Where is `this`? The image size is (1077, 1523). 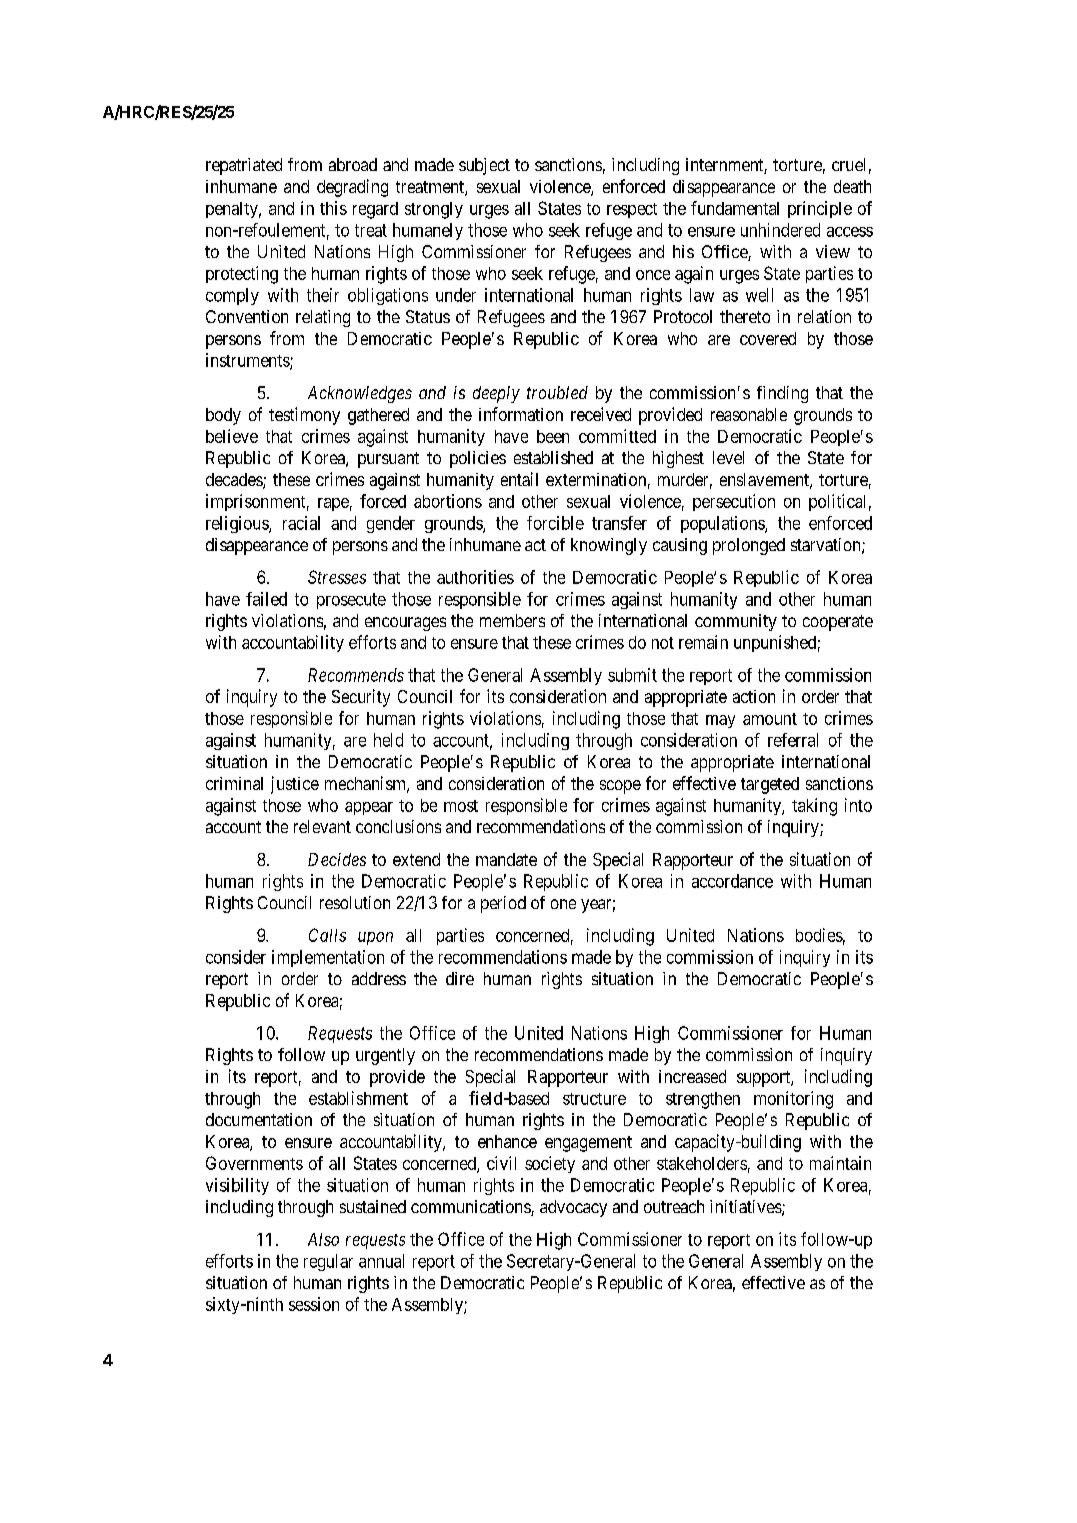 this is located at coordinates (333, 208).
